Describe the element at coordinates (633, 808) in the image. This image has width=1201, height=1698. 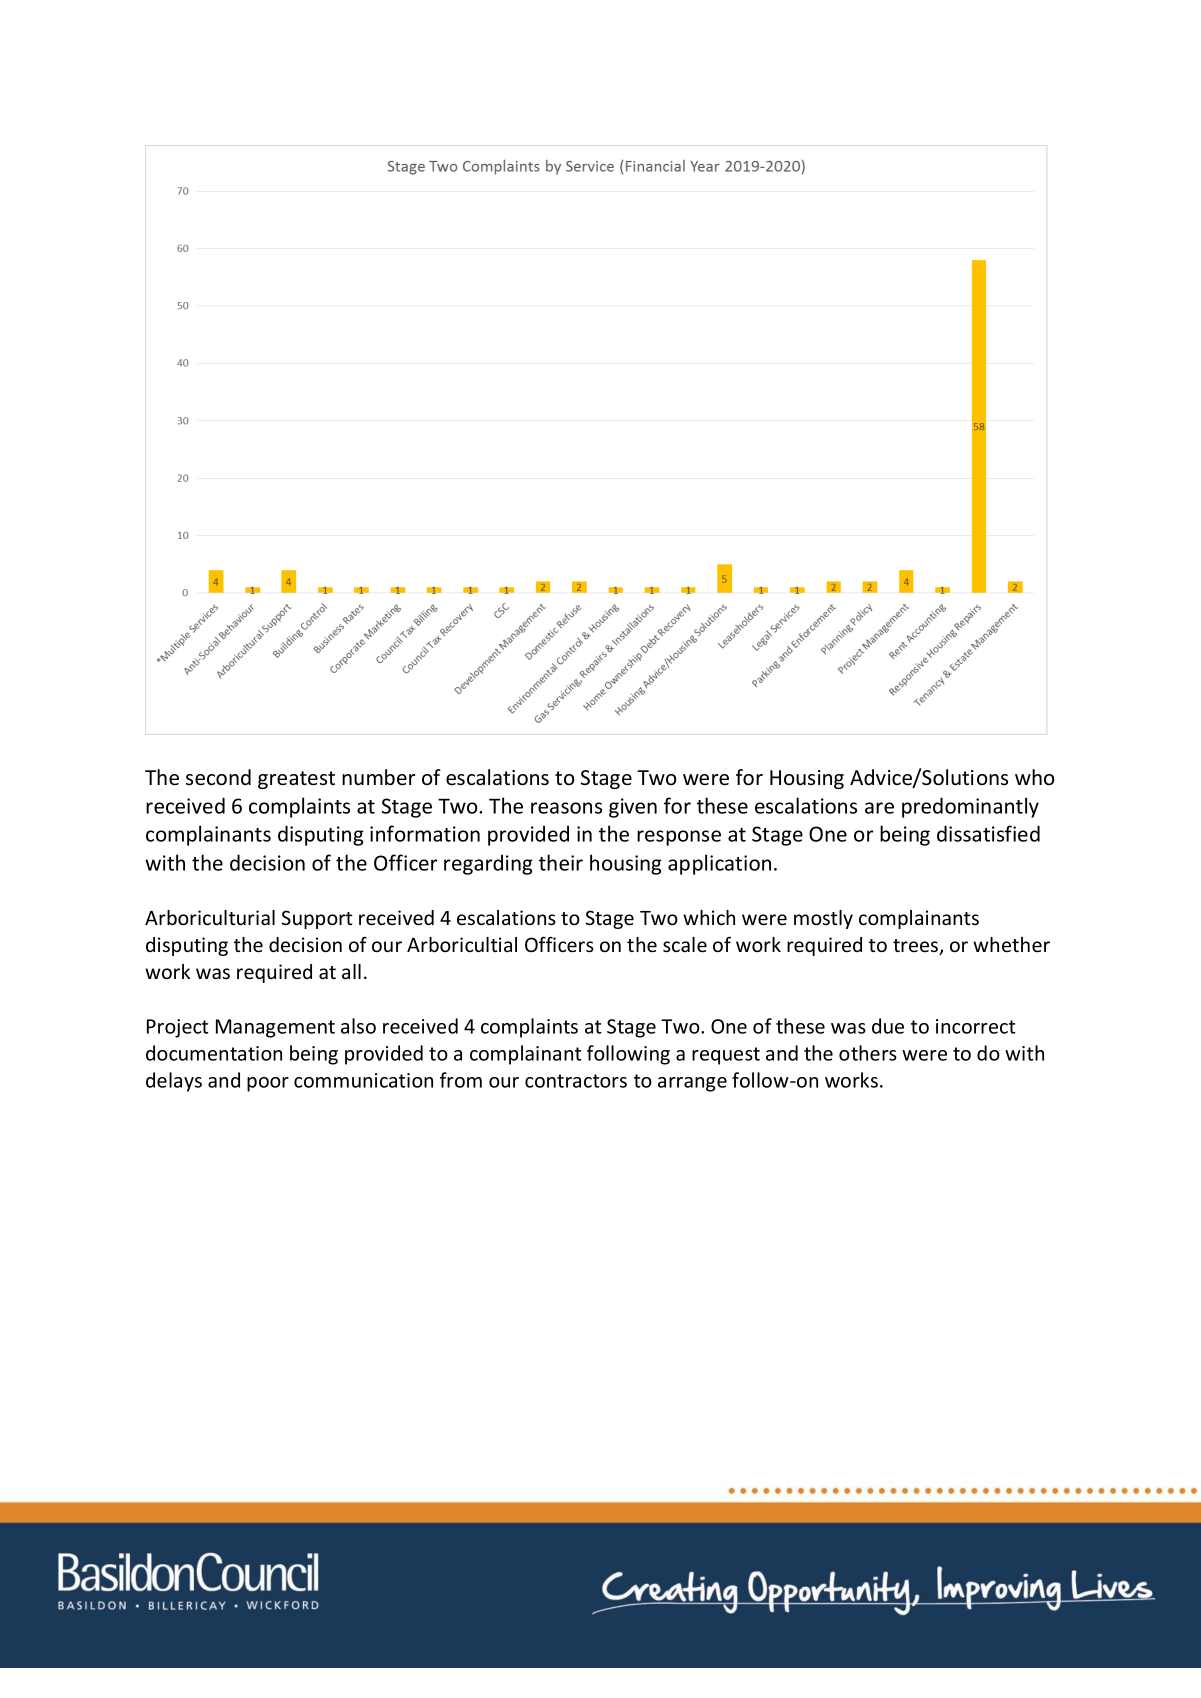
I see `given` at that location.
